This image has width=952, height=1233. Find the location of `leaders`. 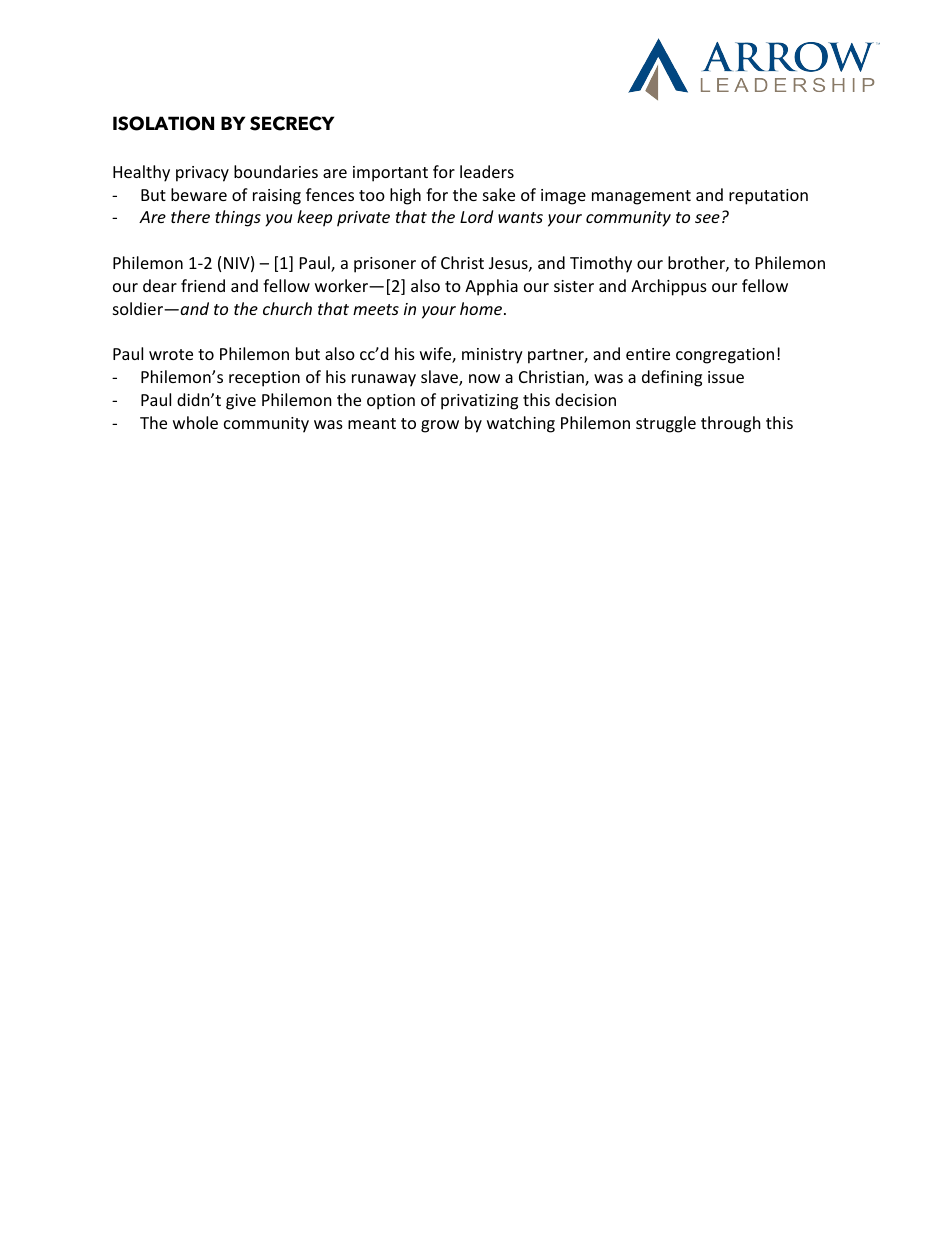

leaders is located at coordinates (487, 171).
